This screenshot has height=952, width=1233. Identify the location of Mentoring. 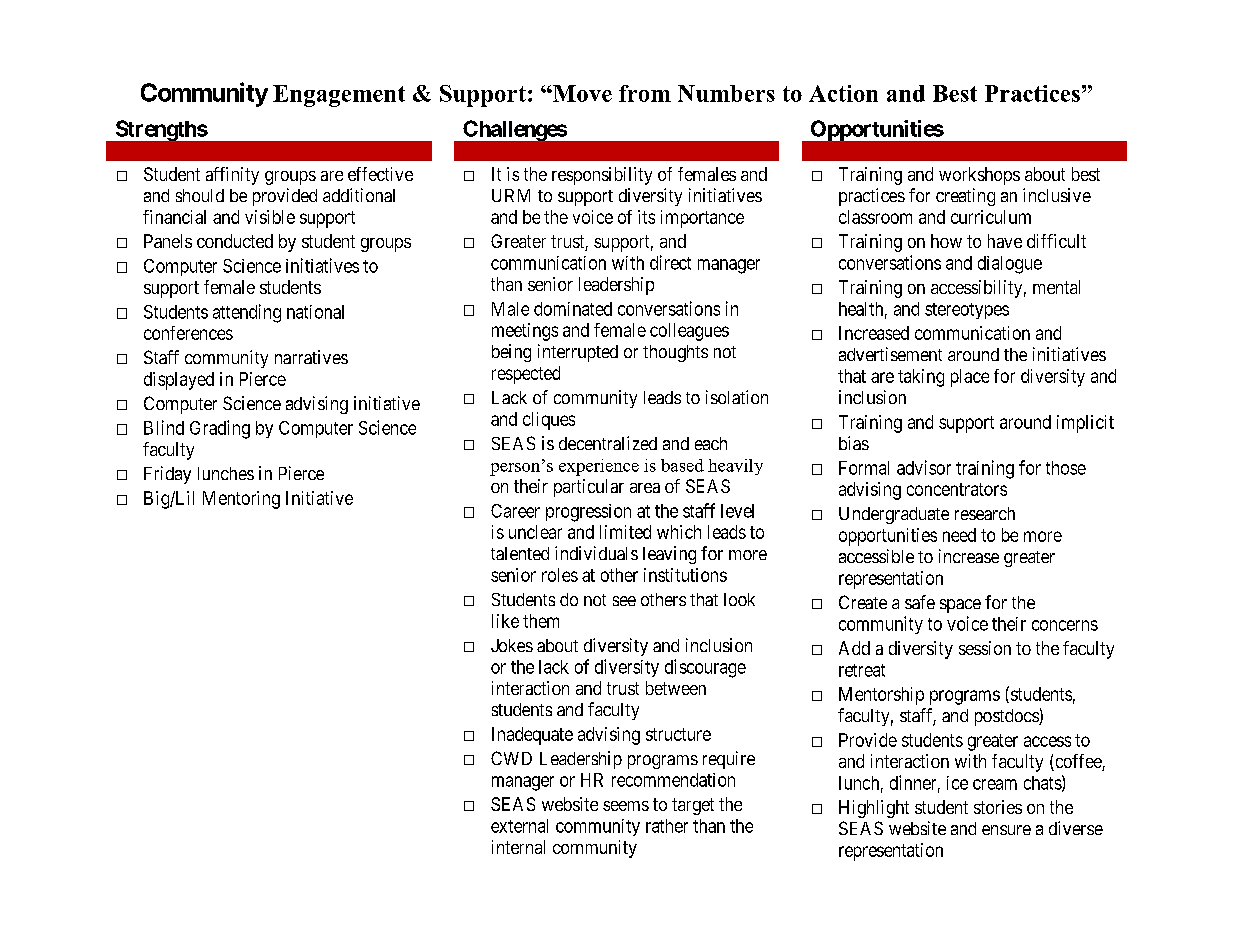
(241, 500).
